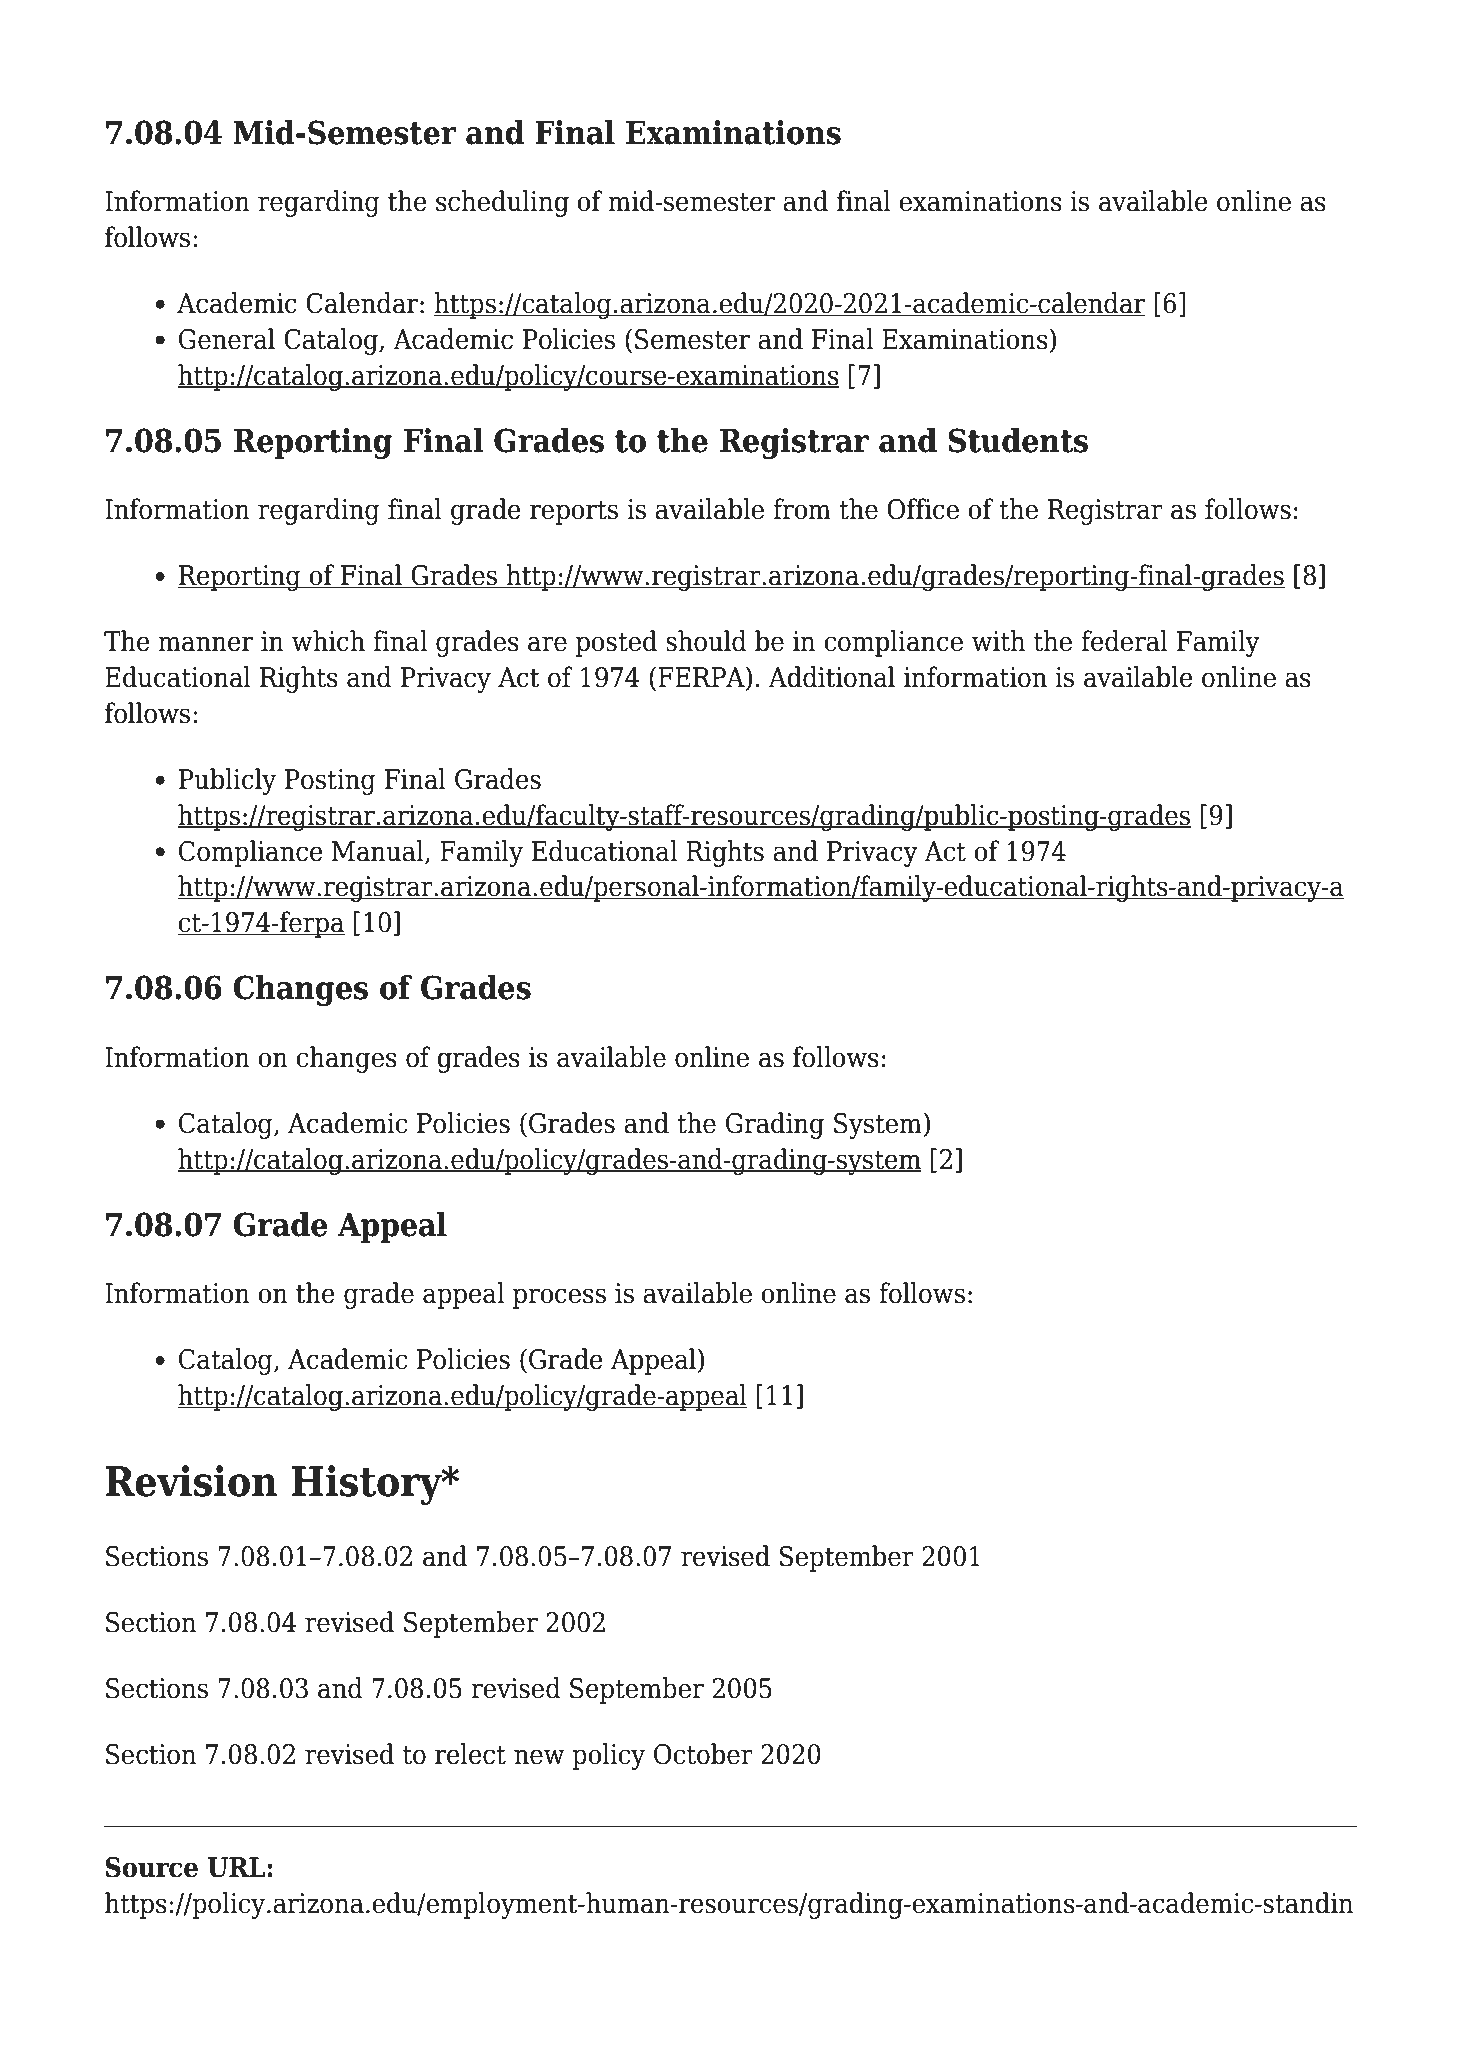 The height and width of the image is (2066, 1461). What do you see at coordinates (559, 1298) in the image?
I see `process` at bounding box center [559, 1298].
